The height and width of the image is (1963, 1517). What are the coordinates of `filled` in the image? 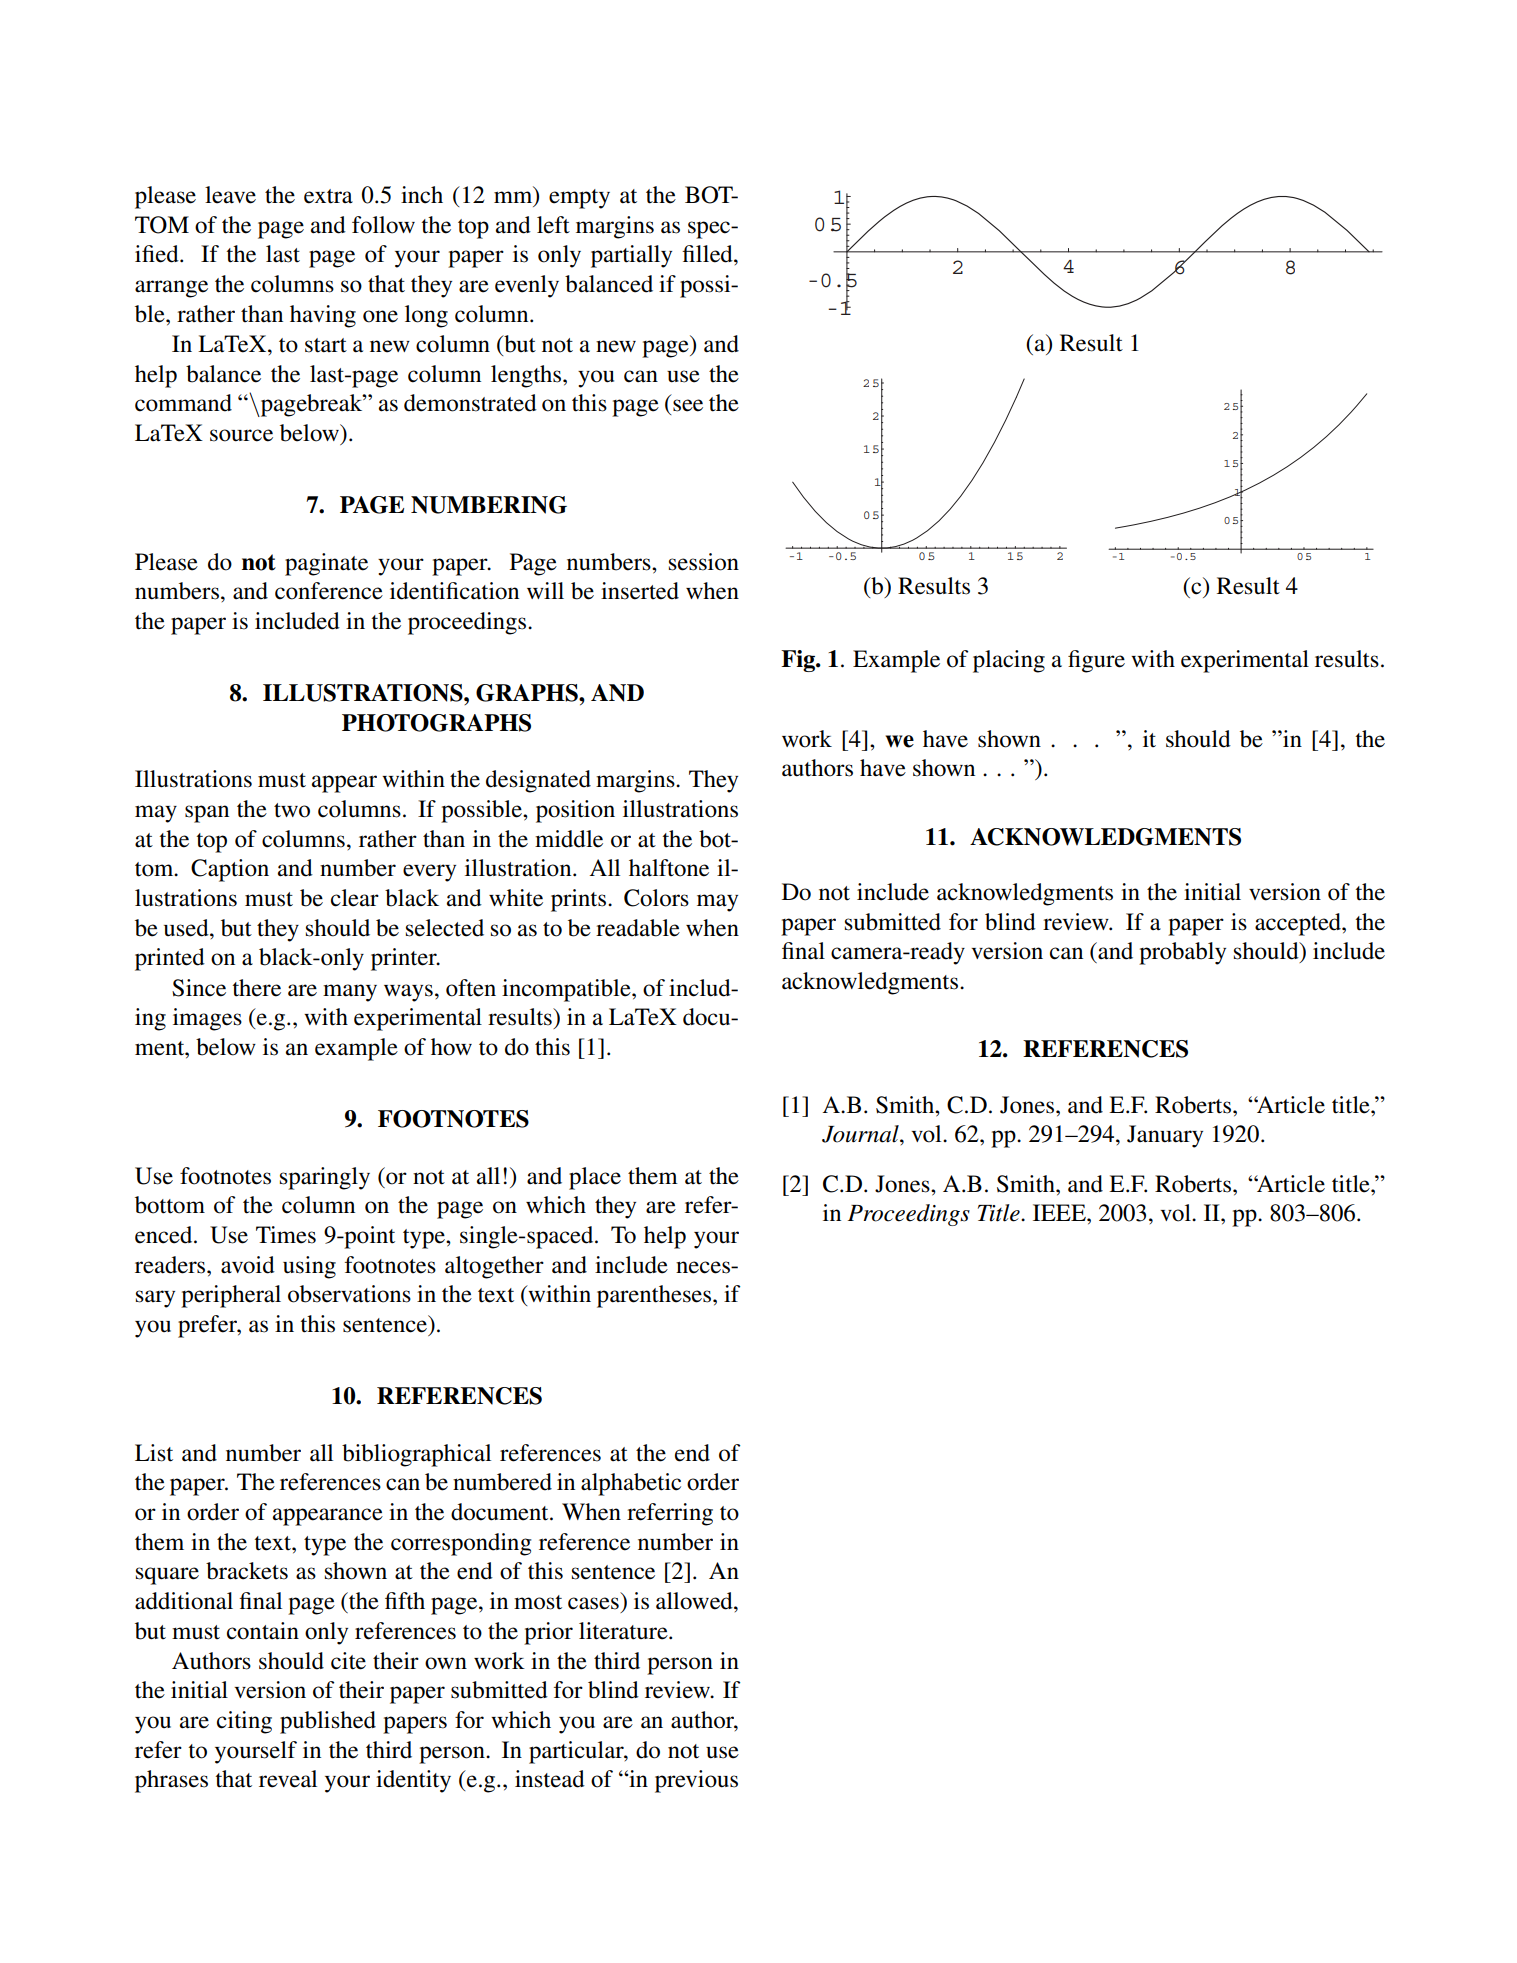 It's located at (708, 254).
